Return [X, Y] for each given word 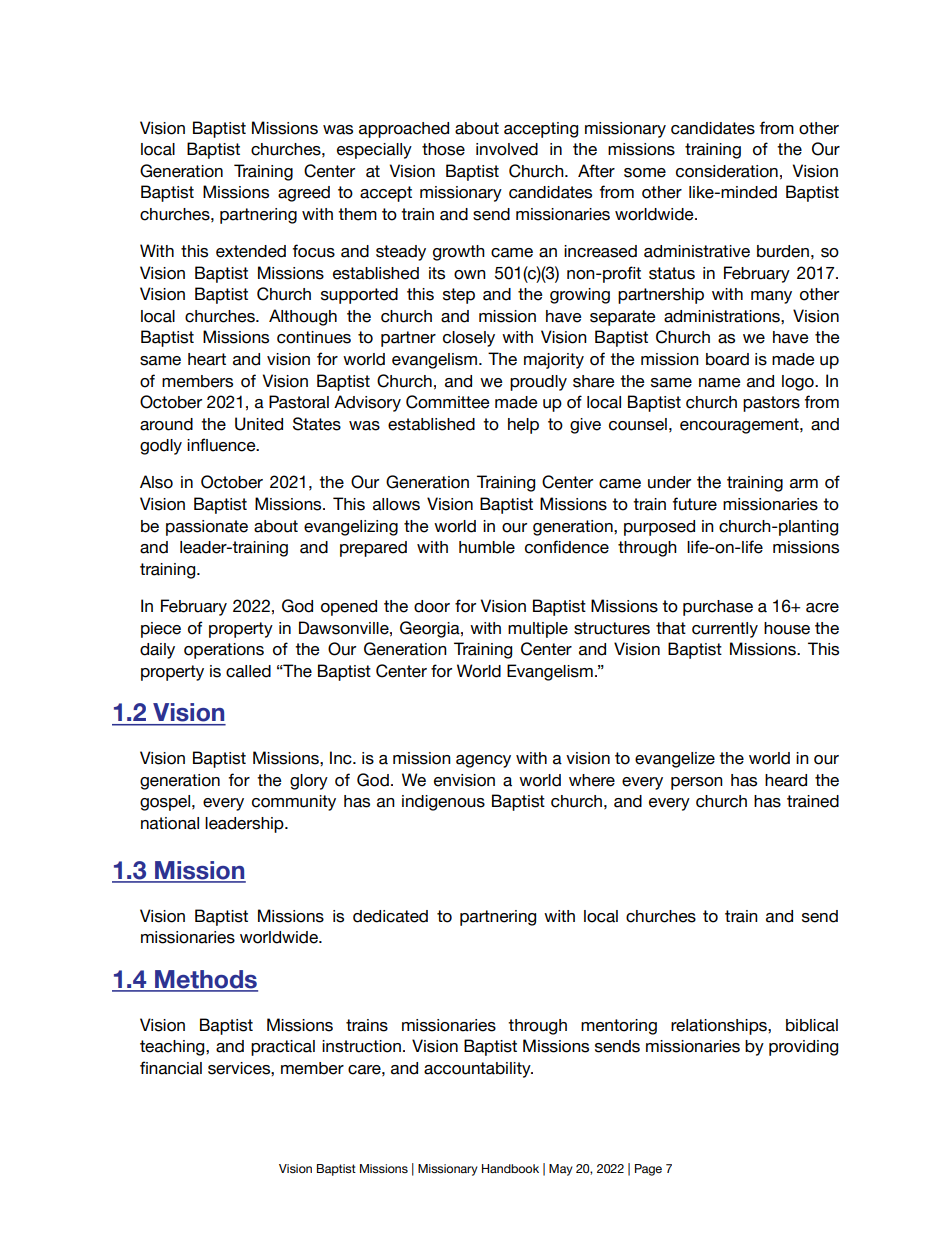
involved [507, 149]
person [697, 783]
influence [222, 445]
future [694, 504]
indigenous [443, 803]
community [294, 803]
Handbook [510, 1168]
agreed [304, 194]
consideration [727, 171]
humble [487, 547]
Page [648, 1170]
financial [171, 1068]
